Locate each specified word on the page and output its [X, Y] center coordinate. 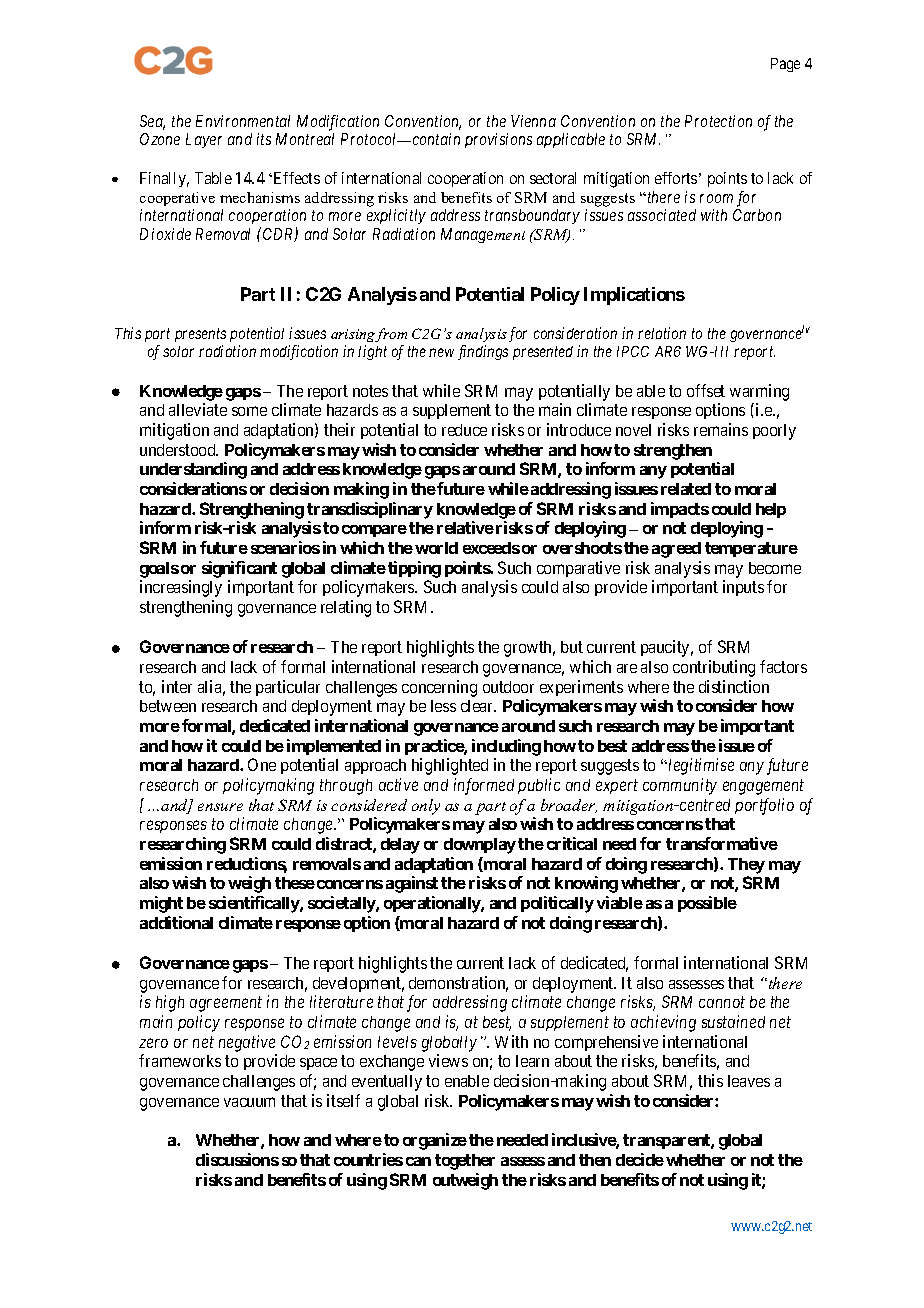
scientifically [255, 904]
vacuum [249, 1102]
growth [529, 649]
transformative [722, 843]
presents [200, 335]
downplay [480, 846]
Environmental [243, 121]
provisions [498, 140]
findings [483, 352]
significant [239, 569]
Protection [718, 121]
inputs [743, 588]
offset [706, 390]
